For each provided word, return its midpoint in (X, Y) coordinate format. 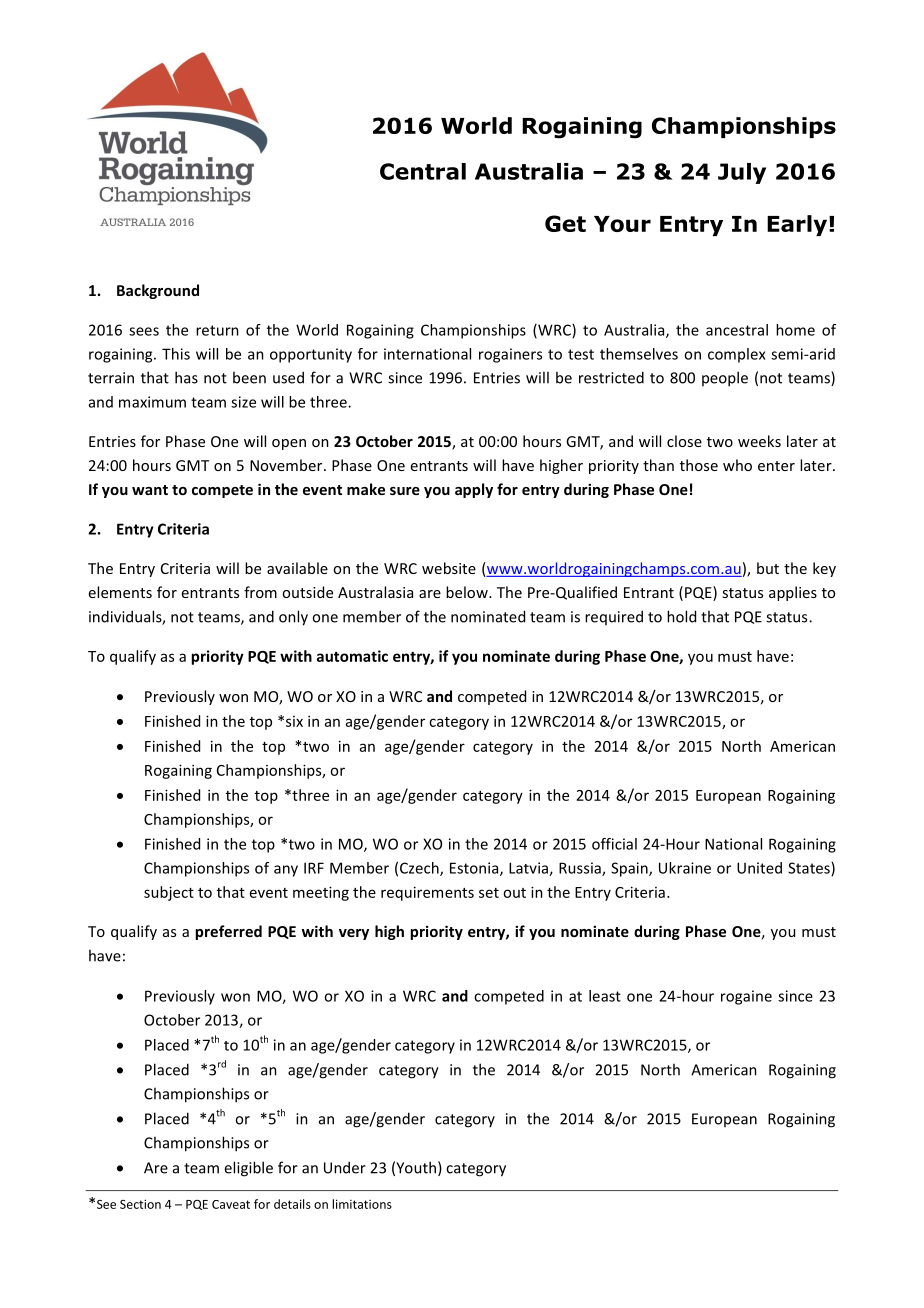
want (150, 490)
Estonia (475, 869)
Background (158, 291)
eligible (248, 1169)
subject (169, 893)
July (742, 173)
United (759, 868)
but (768, 568)
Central (423, 171)
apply (474, 490)
